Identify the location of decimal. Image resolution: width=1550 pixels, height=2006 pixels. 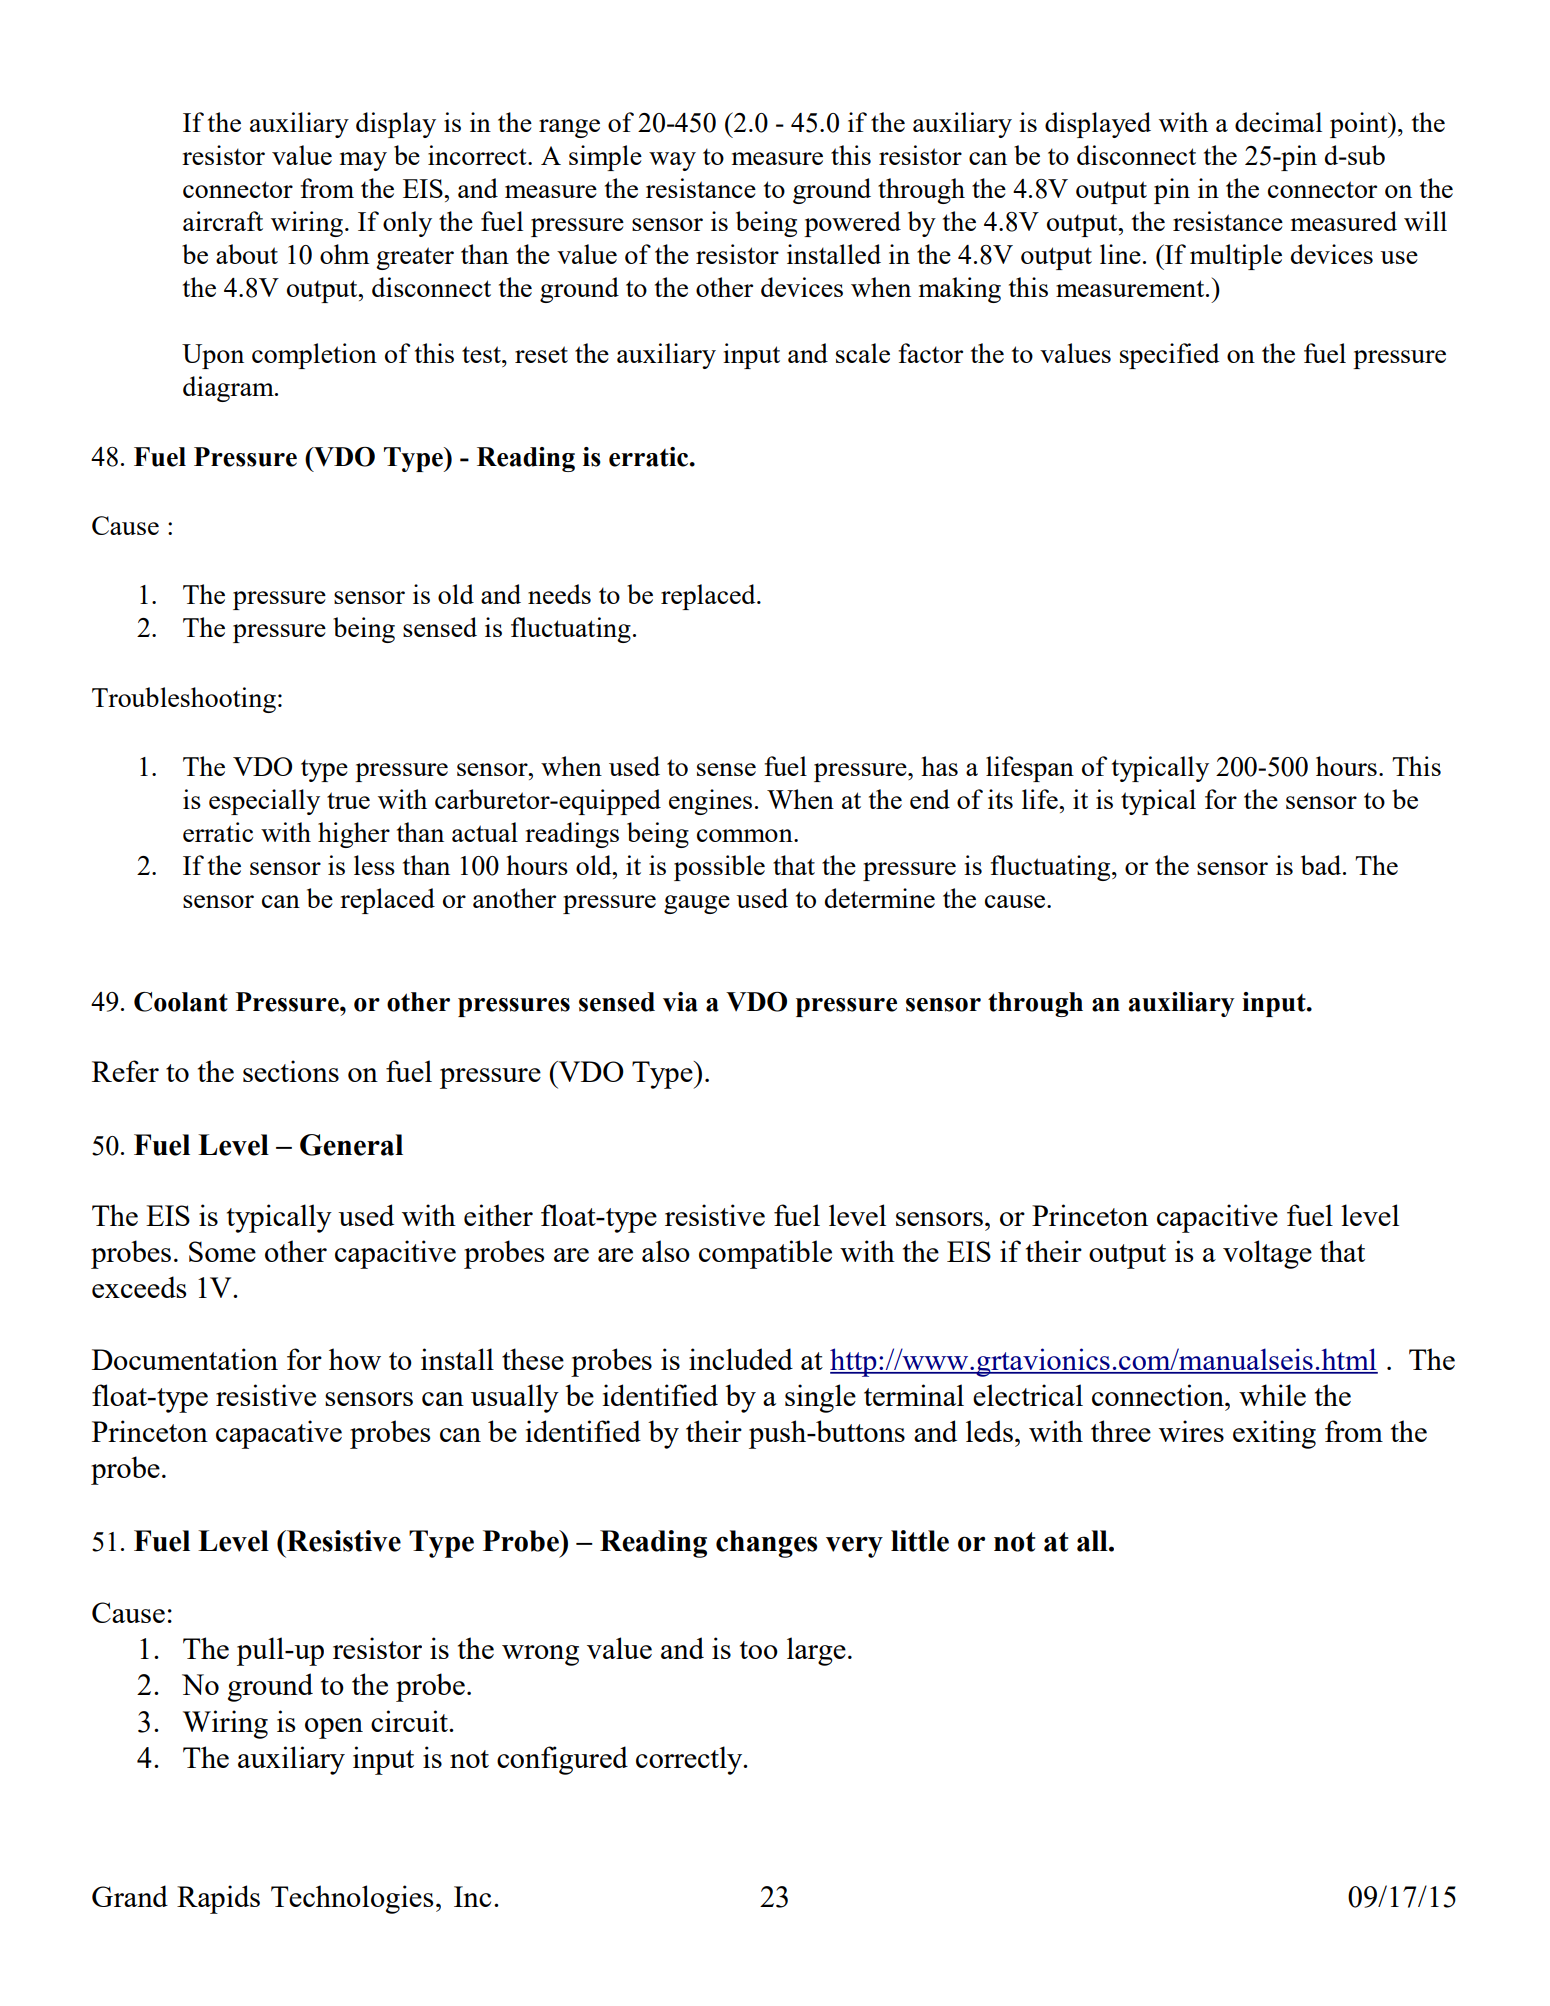
(1278, 122).
